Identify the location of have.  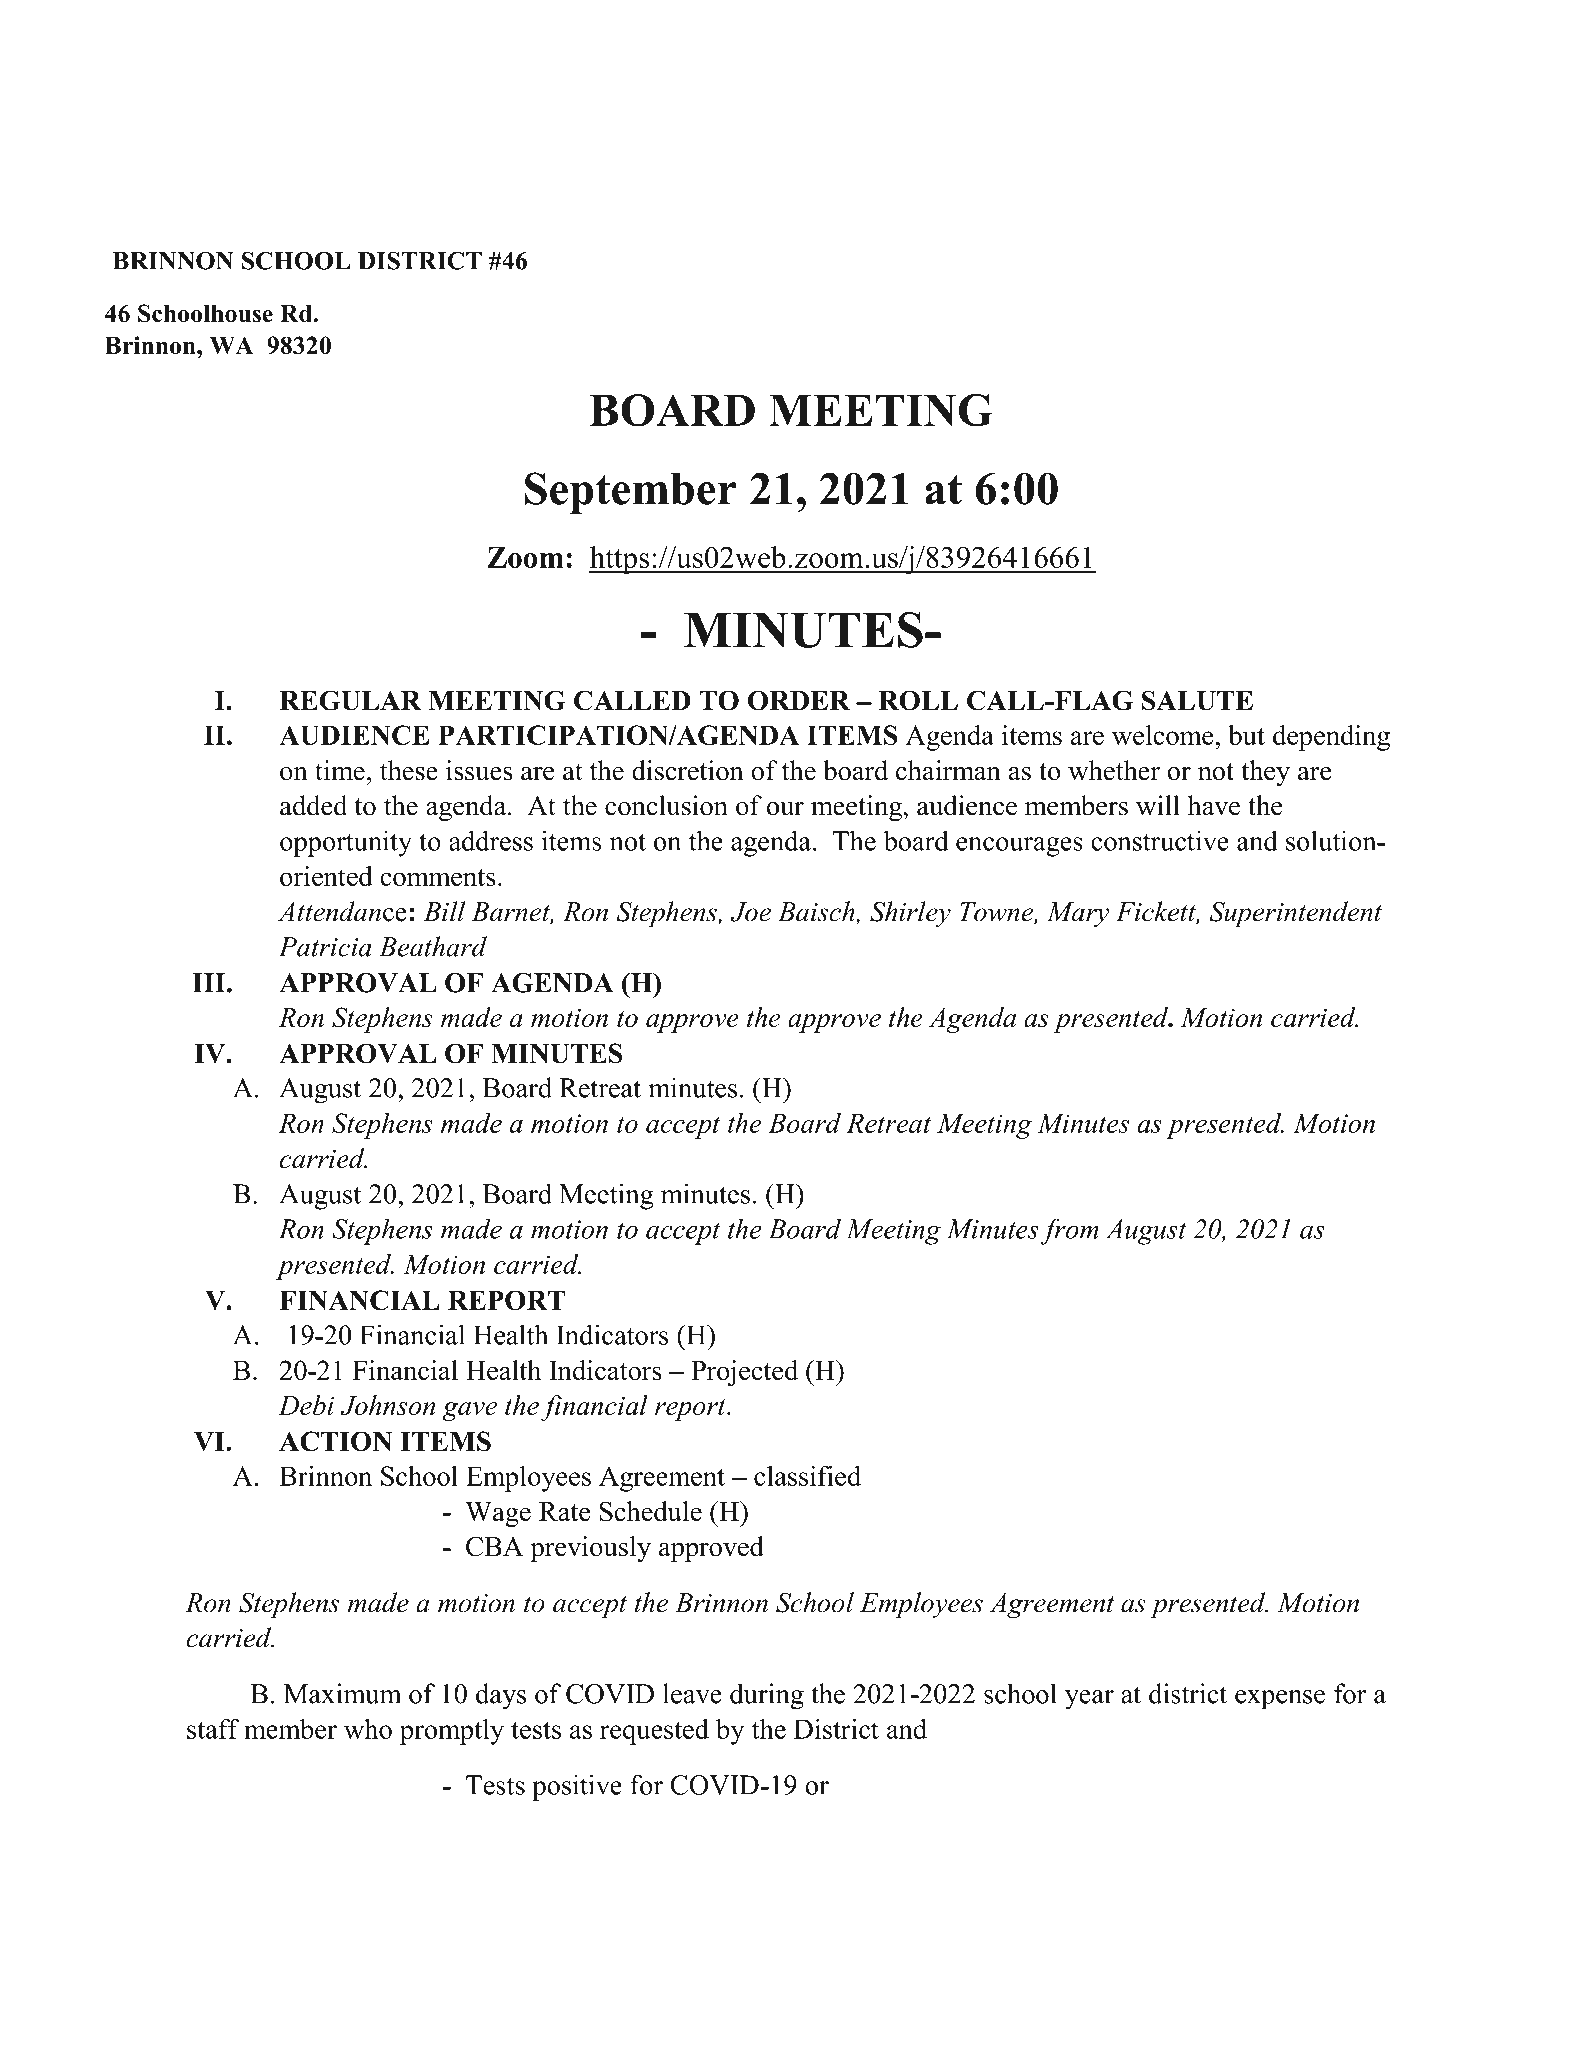
(1214, 805).
